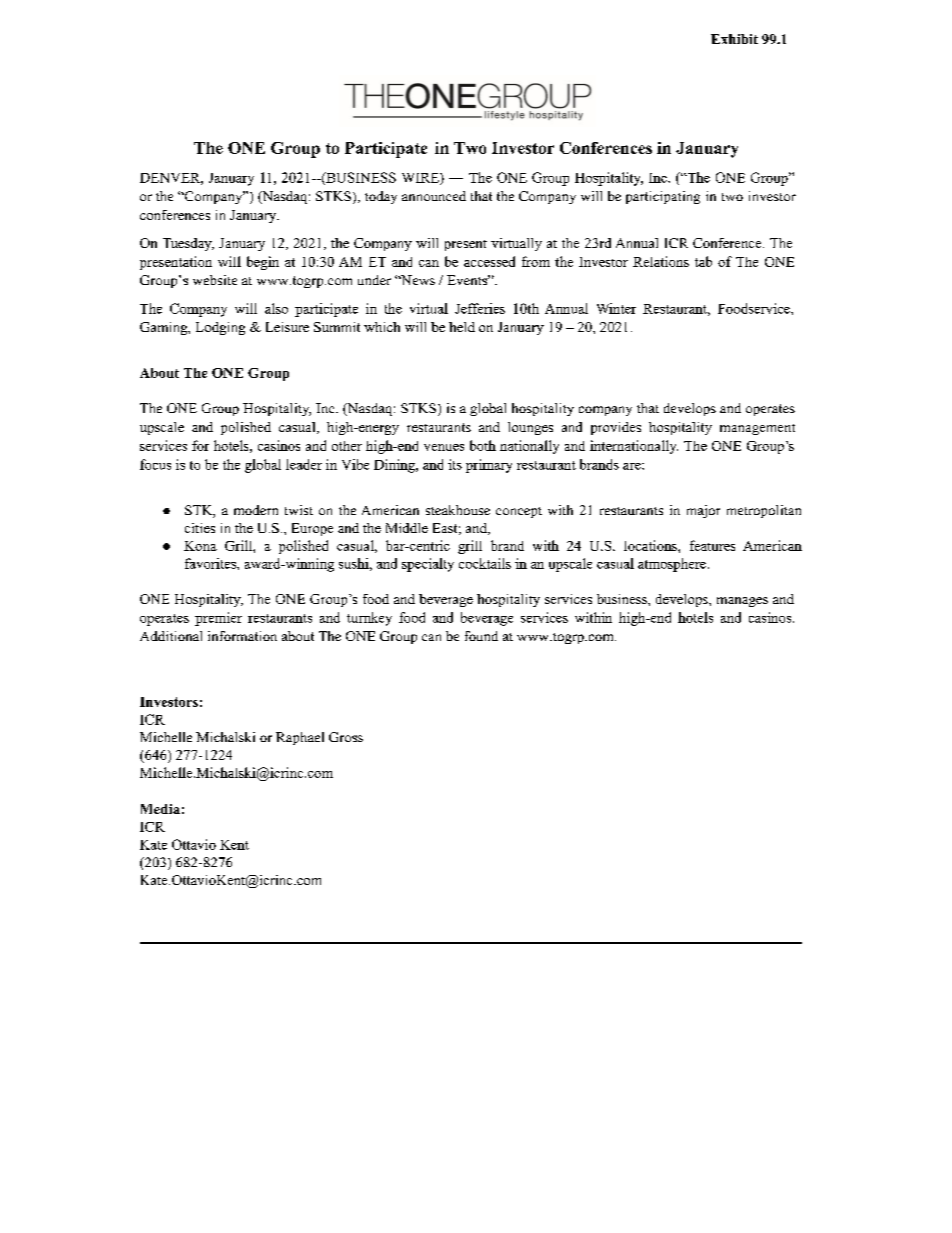 The height and width of the page is (1233, 952). I want to click on Kona, so click(200, 546).
